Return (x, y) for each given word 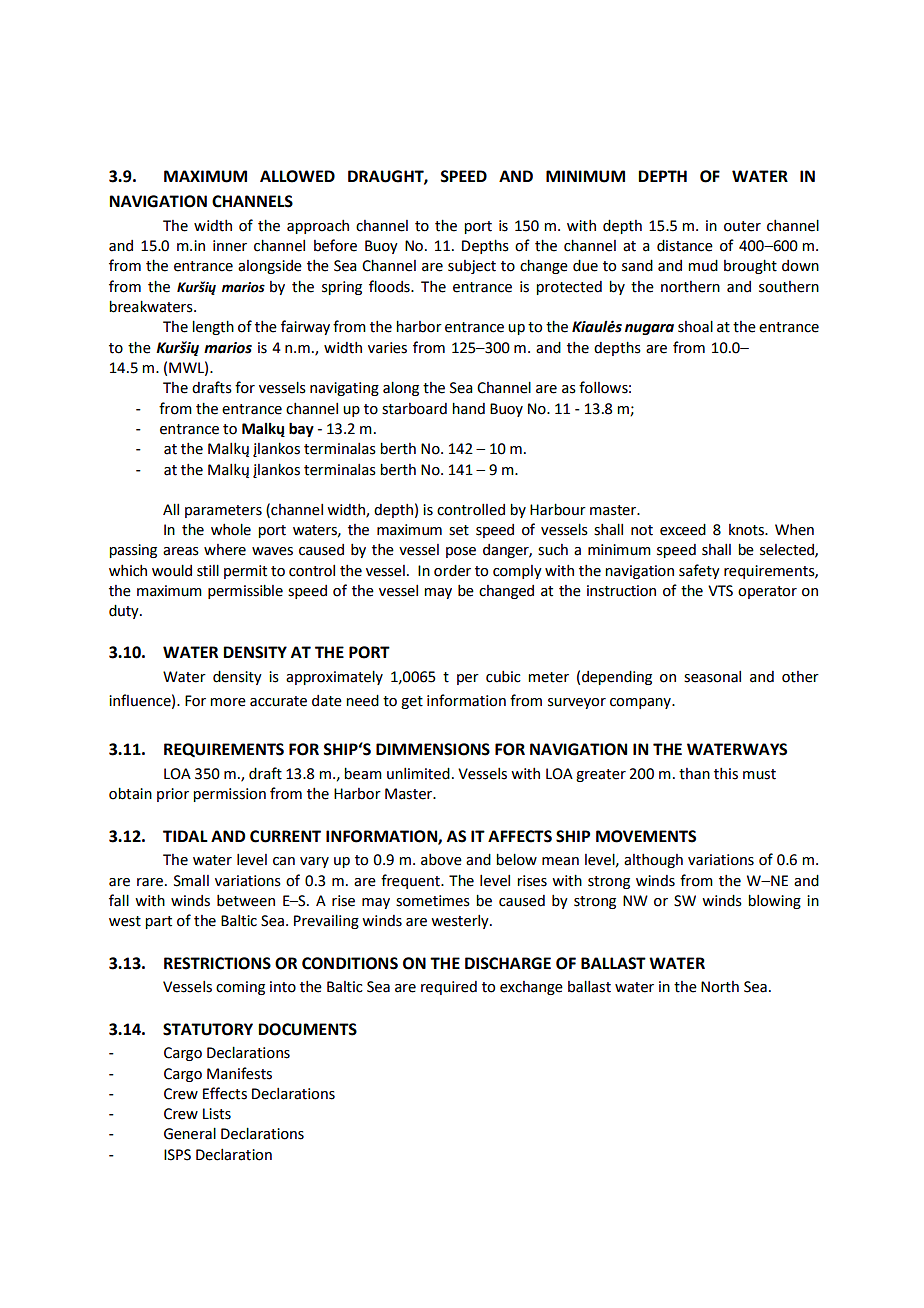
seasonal (712, 677)
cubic (503, 677)
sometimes (433, 901)
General (190, 1133)
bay (301, 429)
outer (742, 226)
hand (468, 408)
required (449, 988)
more (228, 702)
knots (747, 530)
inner (230, 246)
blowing (774, 901)
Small (191, 881)
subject (472, 267)
